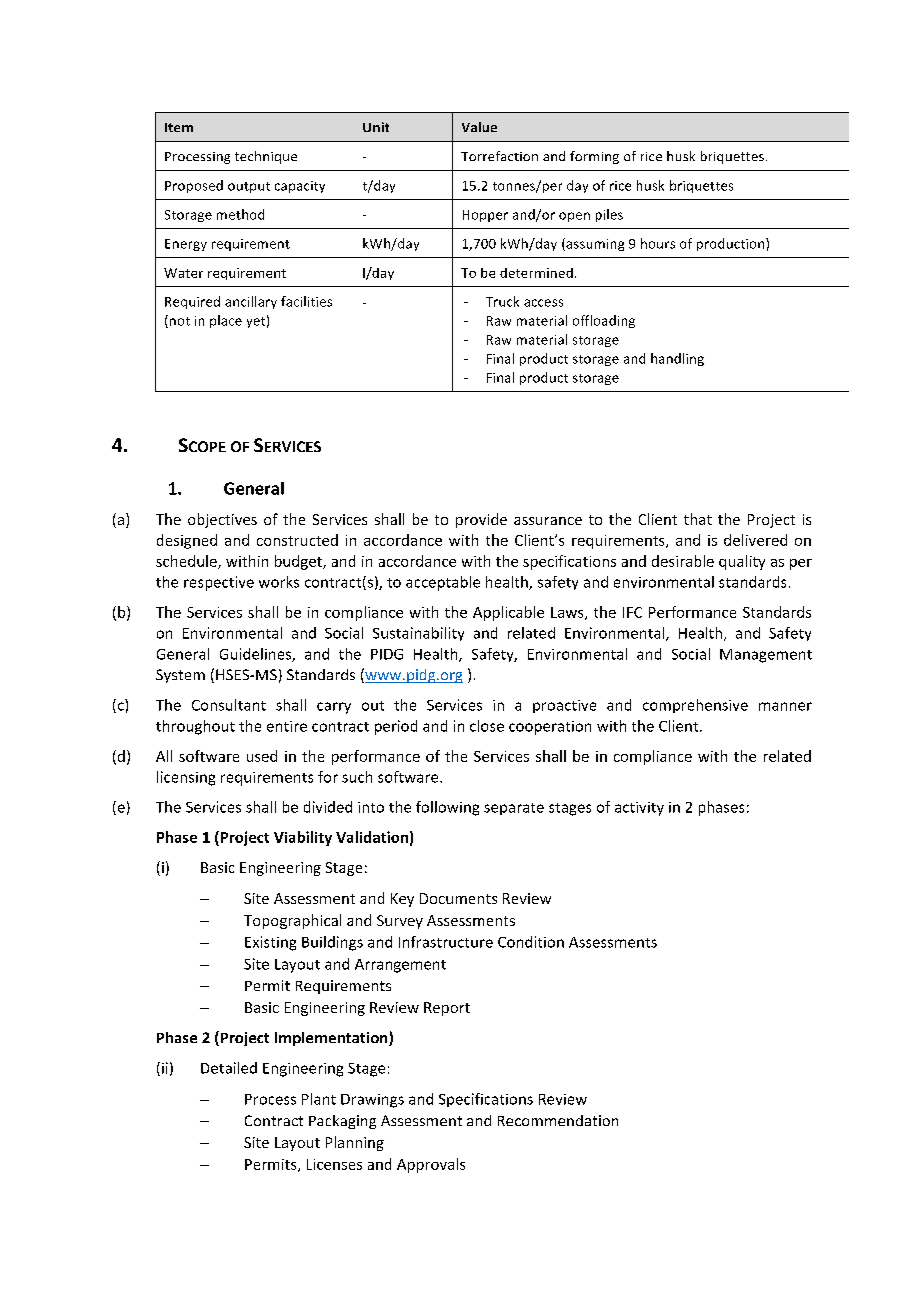 This document has height=1308, width=924. Describe the element at coordinates (479, 127) in the document. I see `Value` at that location.
